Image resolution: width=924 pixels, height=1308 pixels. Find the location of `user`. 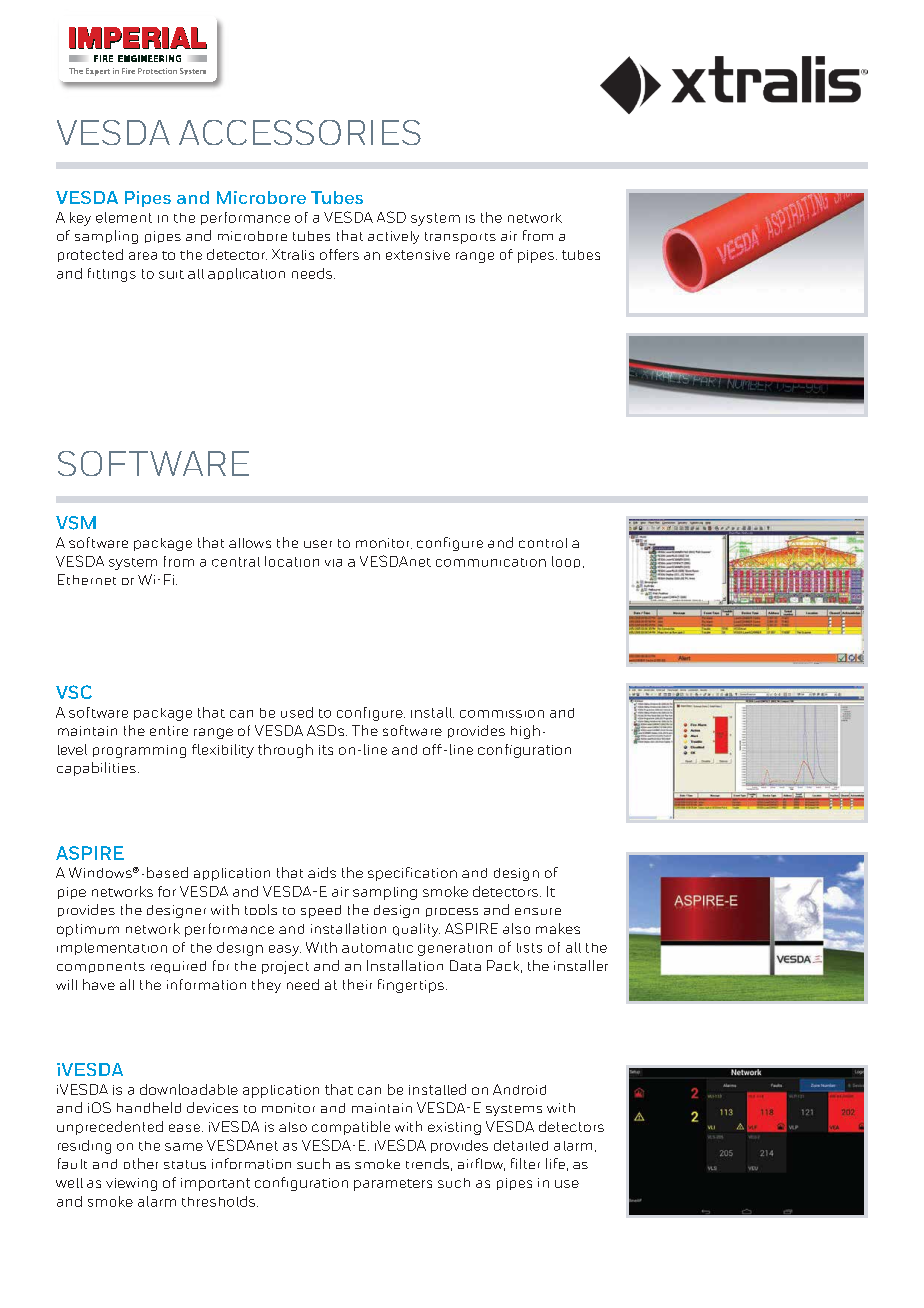

user is located at coordinates (318, 544).
